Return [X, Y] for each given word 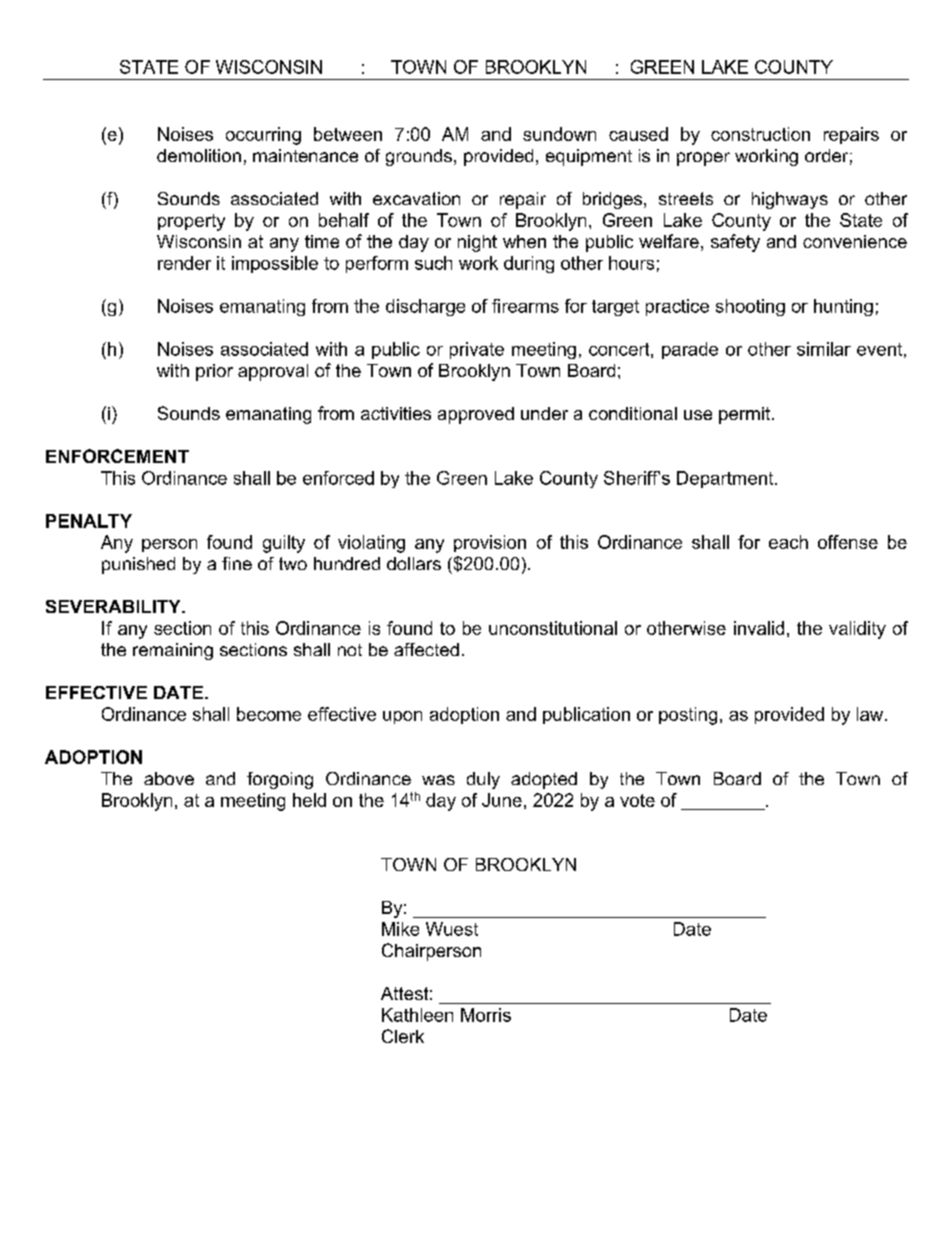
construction [760, 134]
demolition [199, 155]
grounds [419, 157]
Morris [486, 1015]
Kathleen [417, 1015]
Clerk [403, 1036]
